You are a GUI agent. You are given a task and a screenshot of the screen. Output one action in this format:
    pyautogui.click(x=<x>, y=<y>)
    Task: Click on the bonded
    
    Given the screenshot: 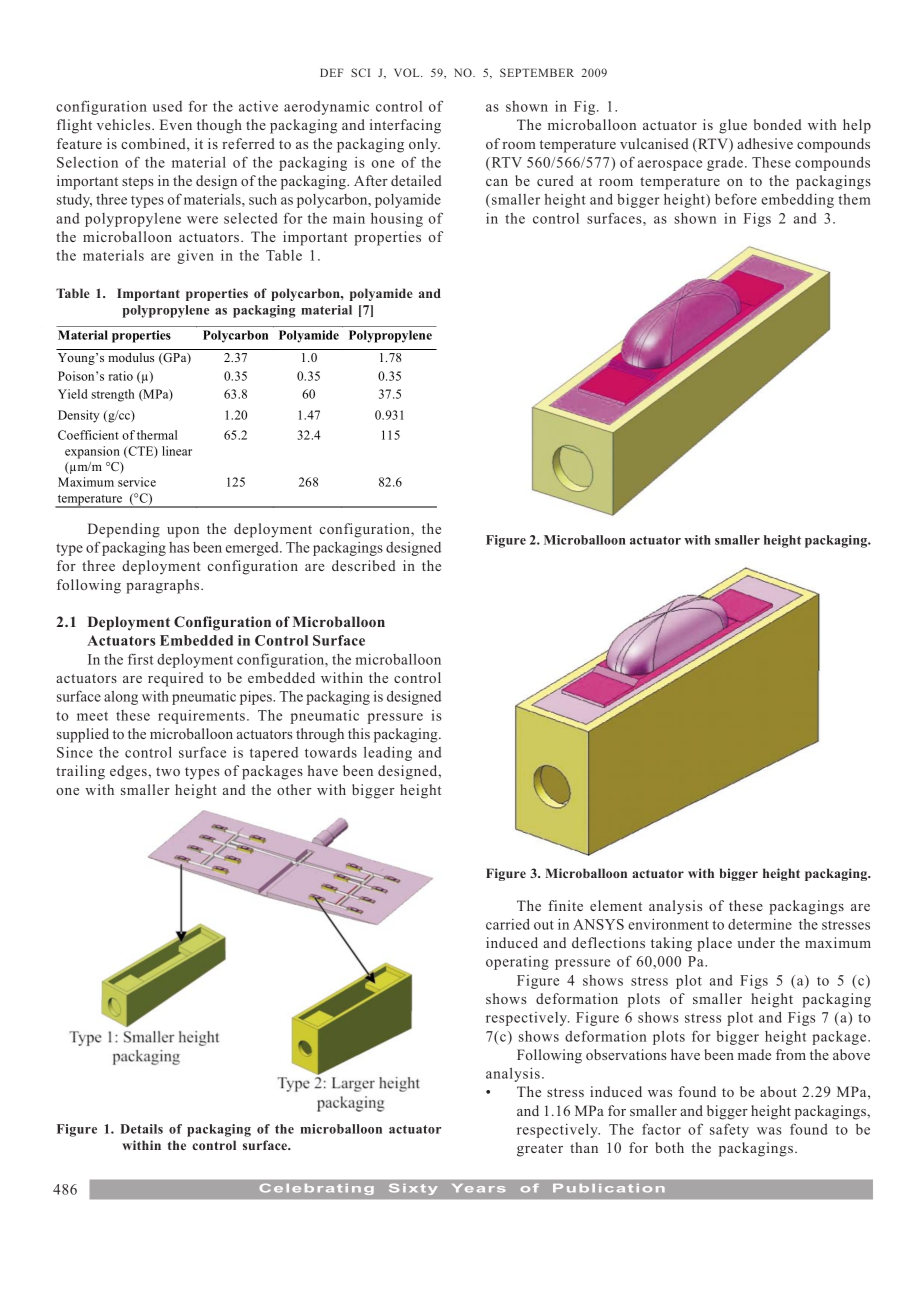 What is the action you would take?
    pyautogui.click(x=778, y=124)
